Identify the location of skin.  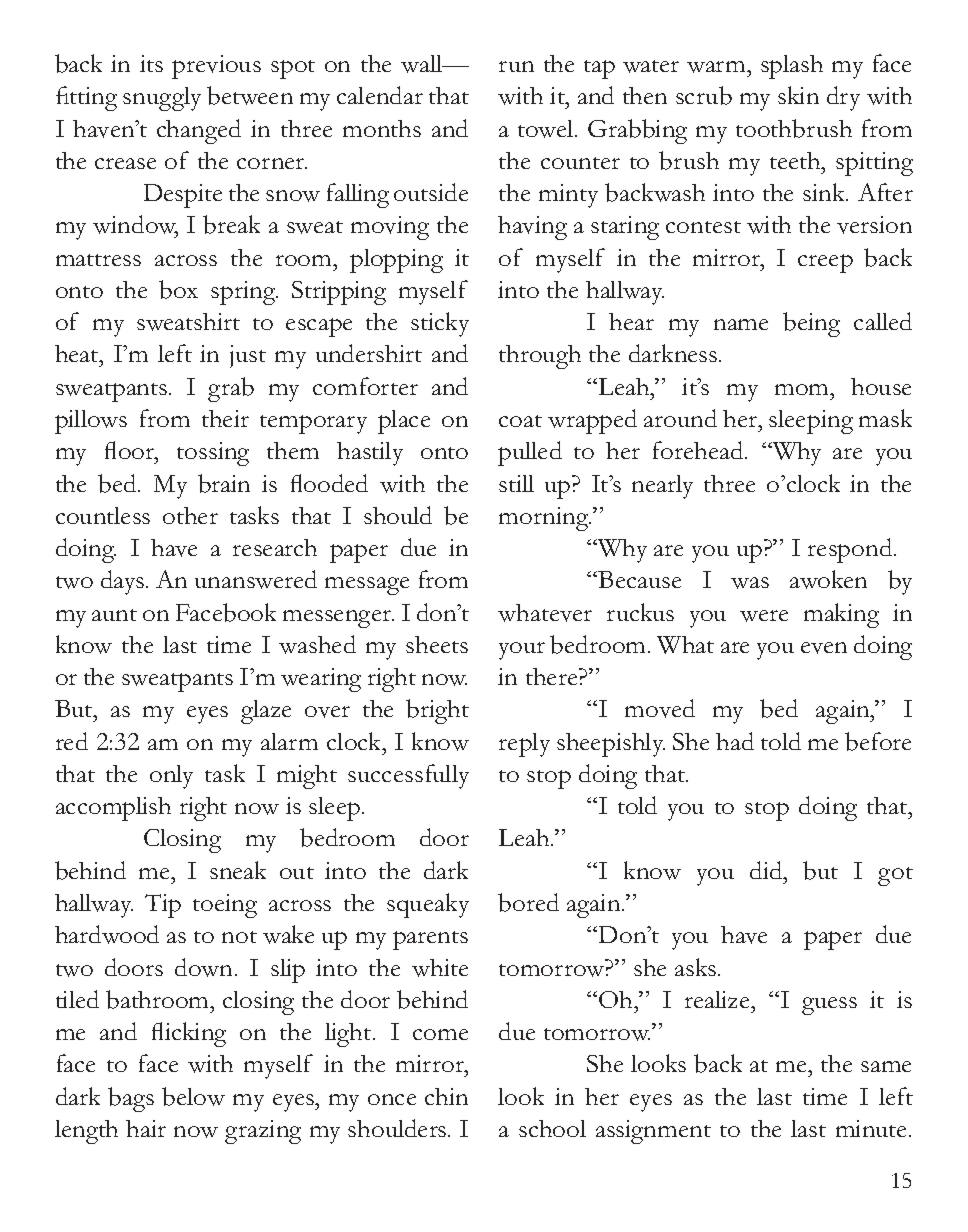
(798, 95).
